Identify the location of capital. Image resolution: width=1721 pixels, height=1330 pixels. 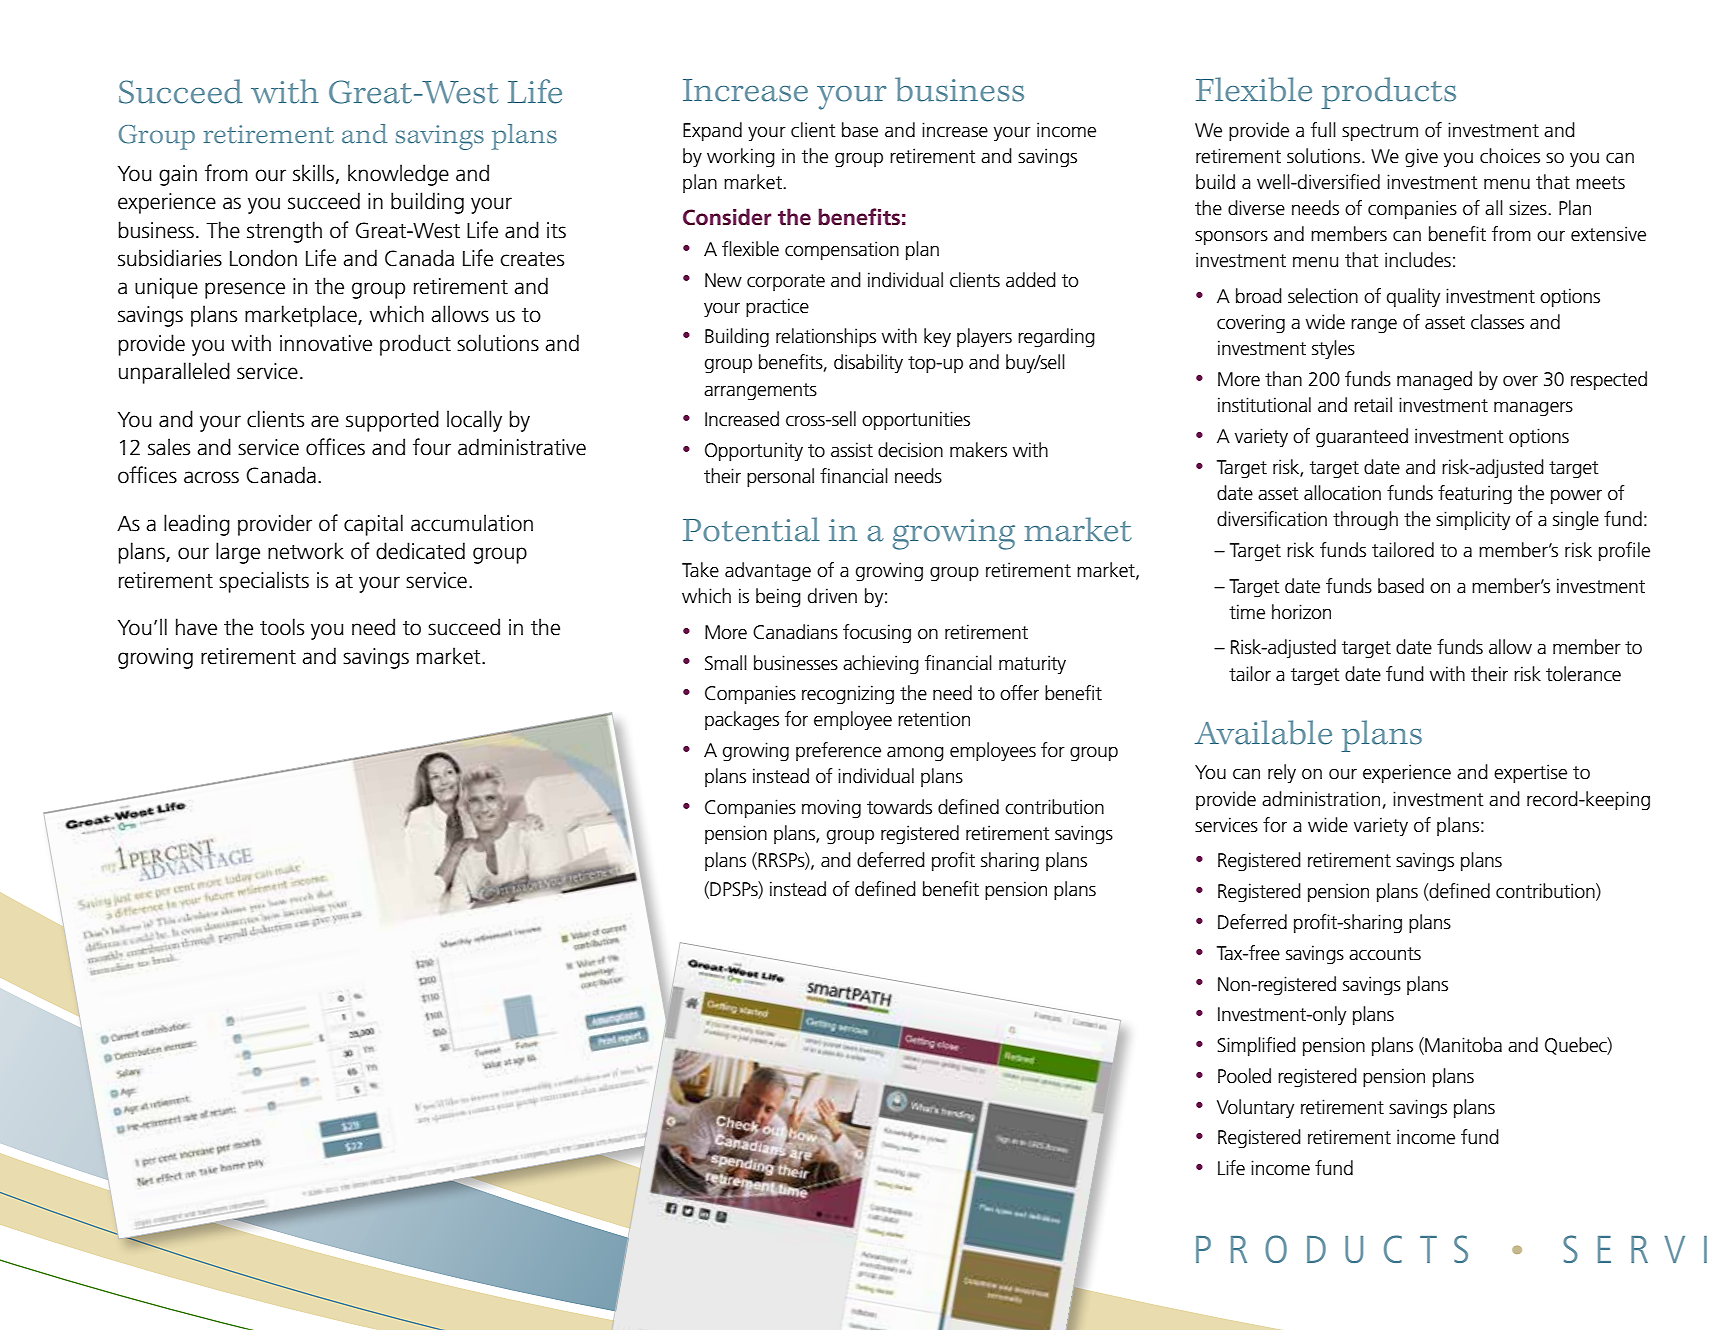
(373, 525).
